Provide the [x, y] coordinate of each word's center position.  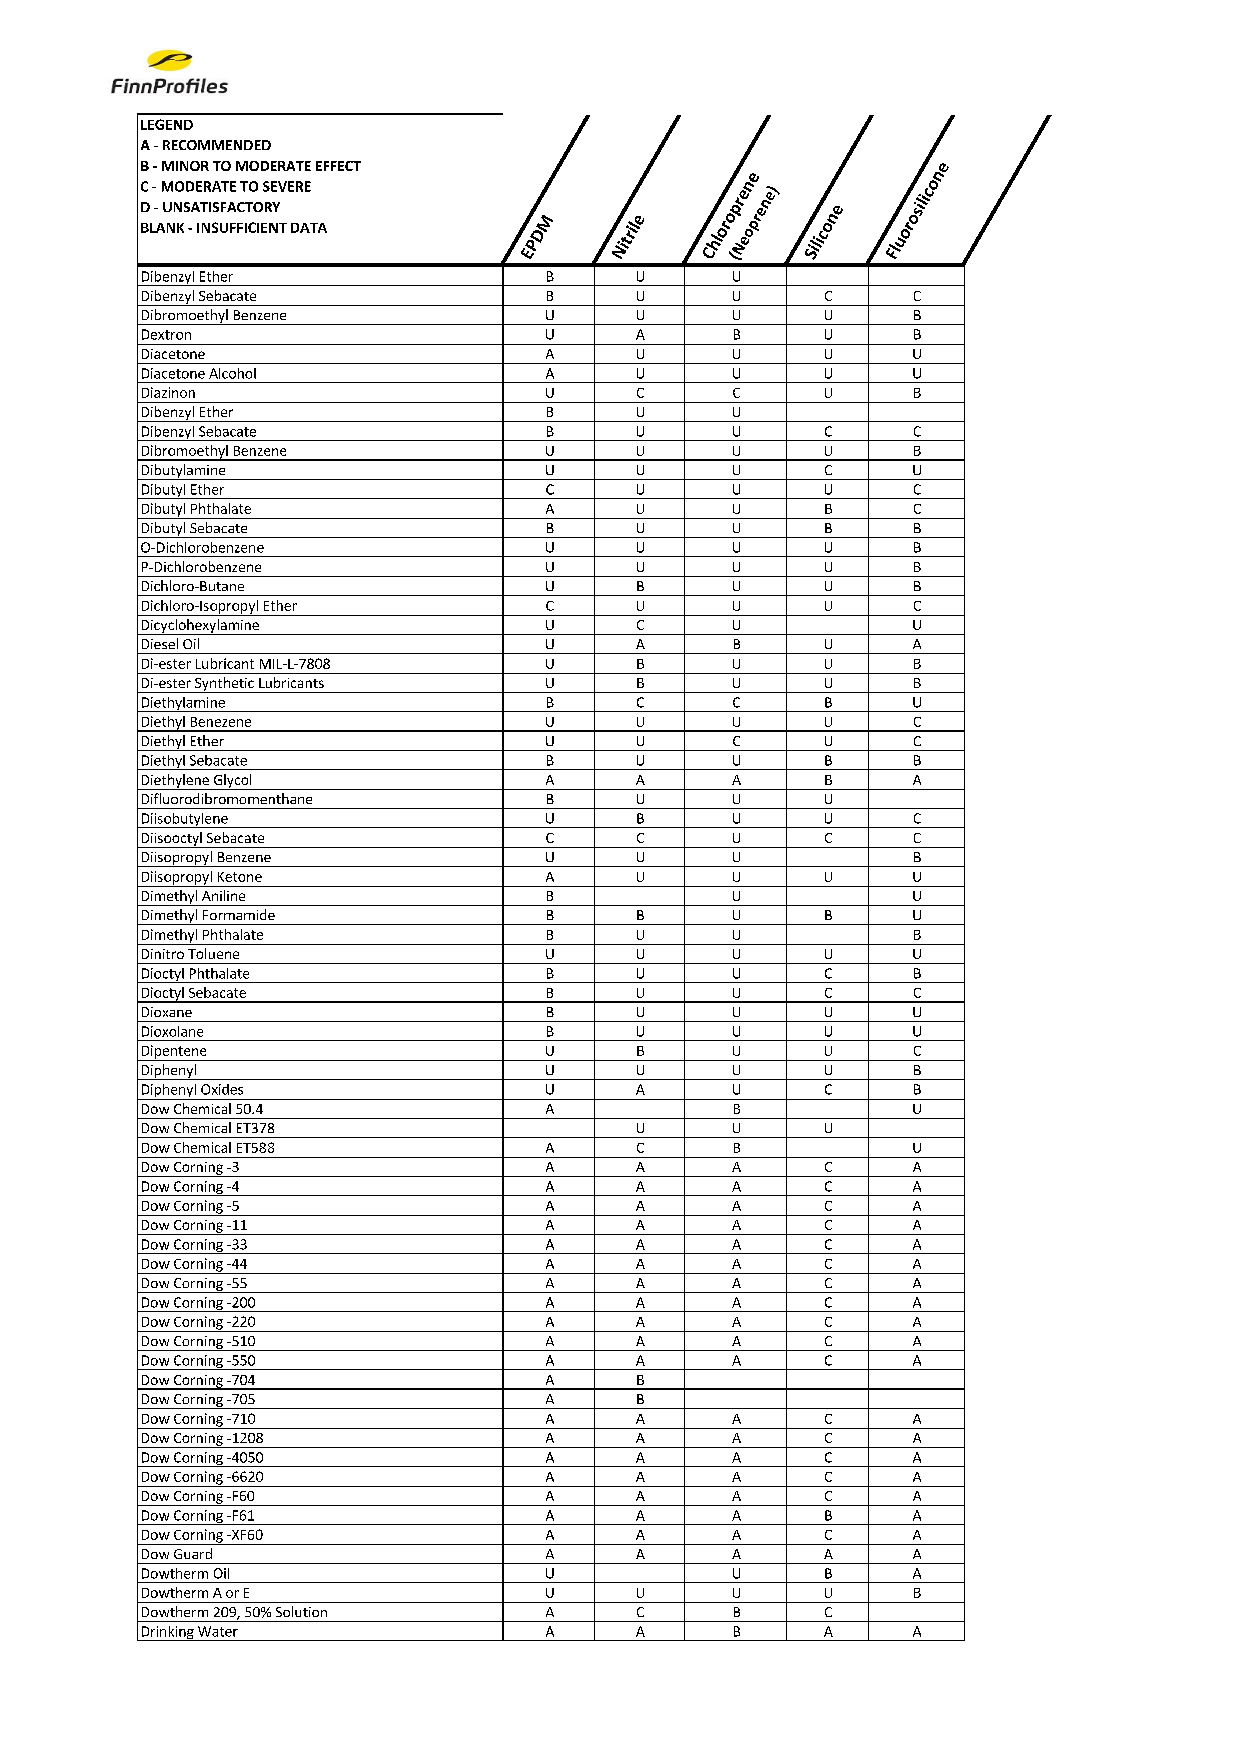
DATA [309, 228]
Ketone [240, 877]
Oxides [222, 1089]
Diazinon [168, 392]
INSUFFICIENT [242, 227]
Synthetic [224, 685]
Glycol [232, 782]
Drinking [167, 1633]
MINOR [185, 166]
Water [218, 1631]
